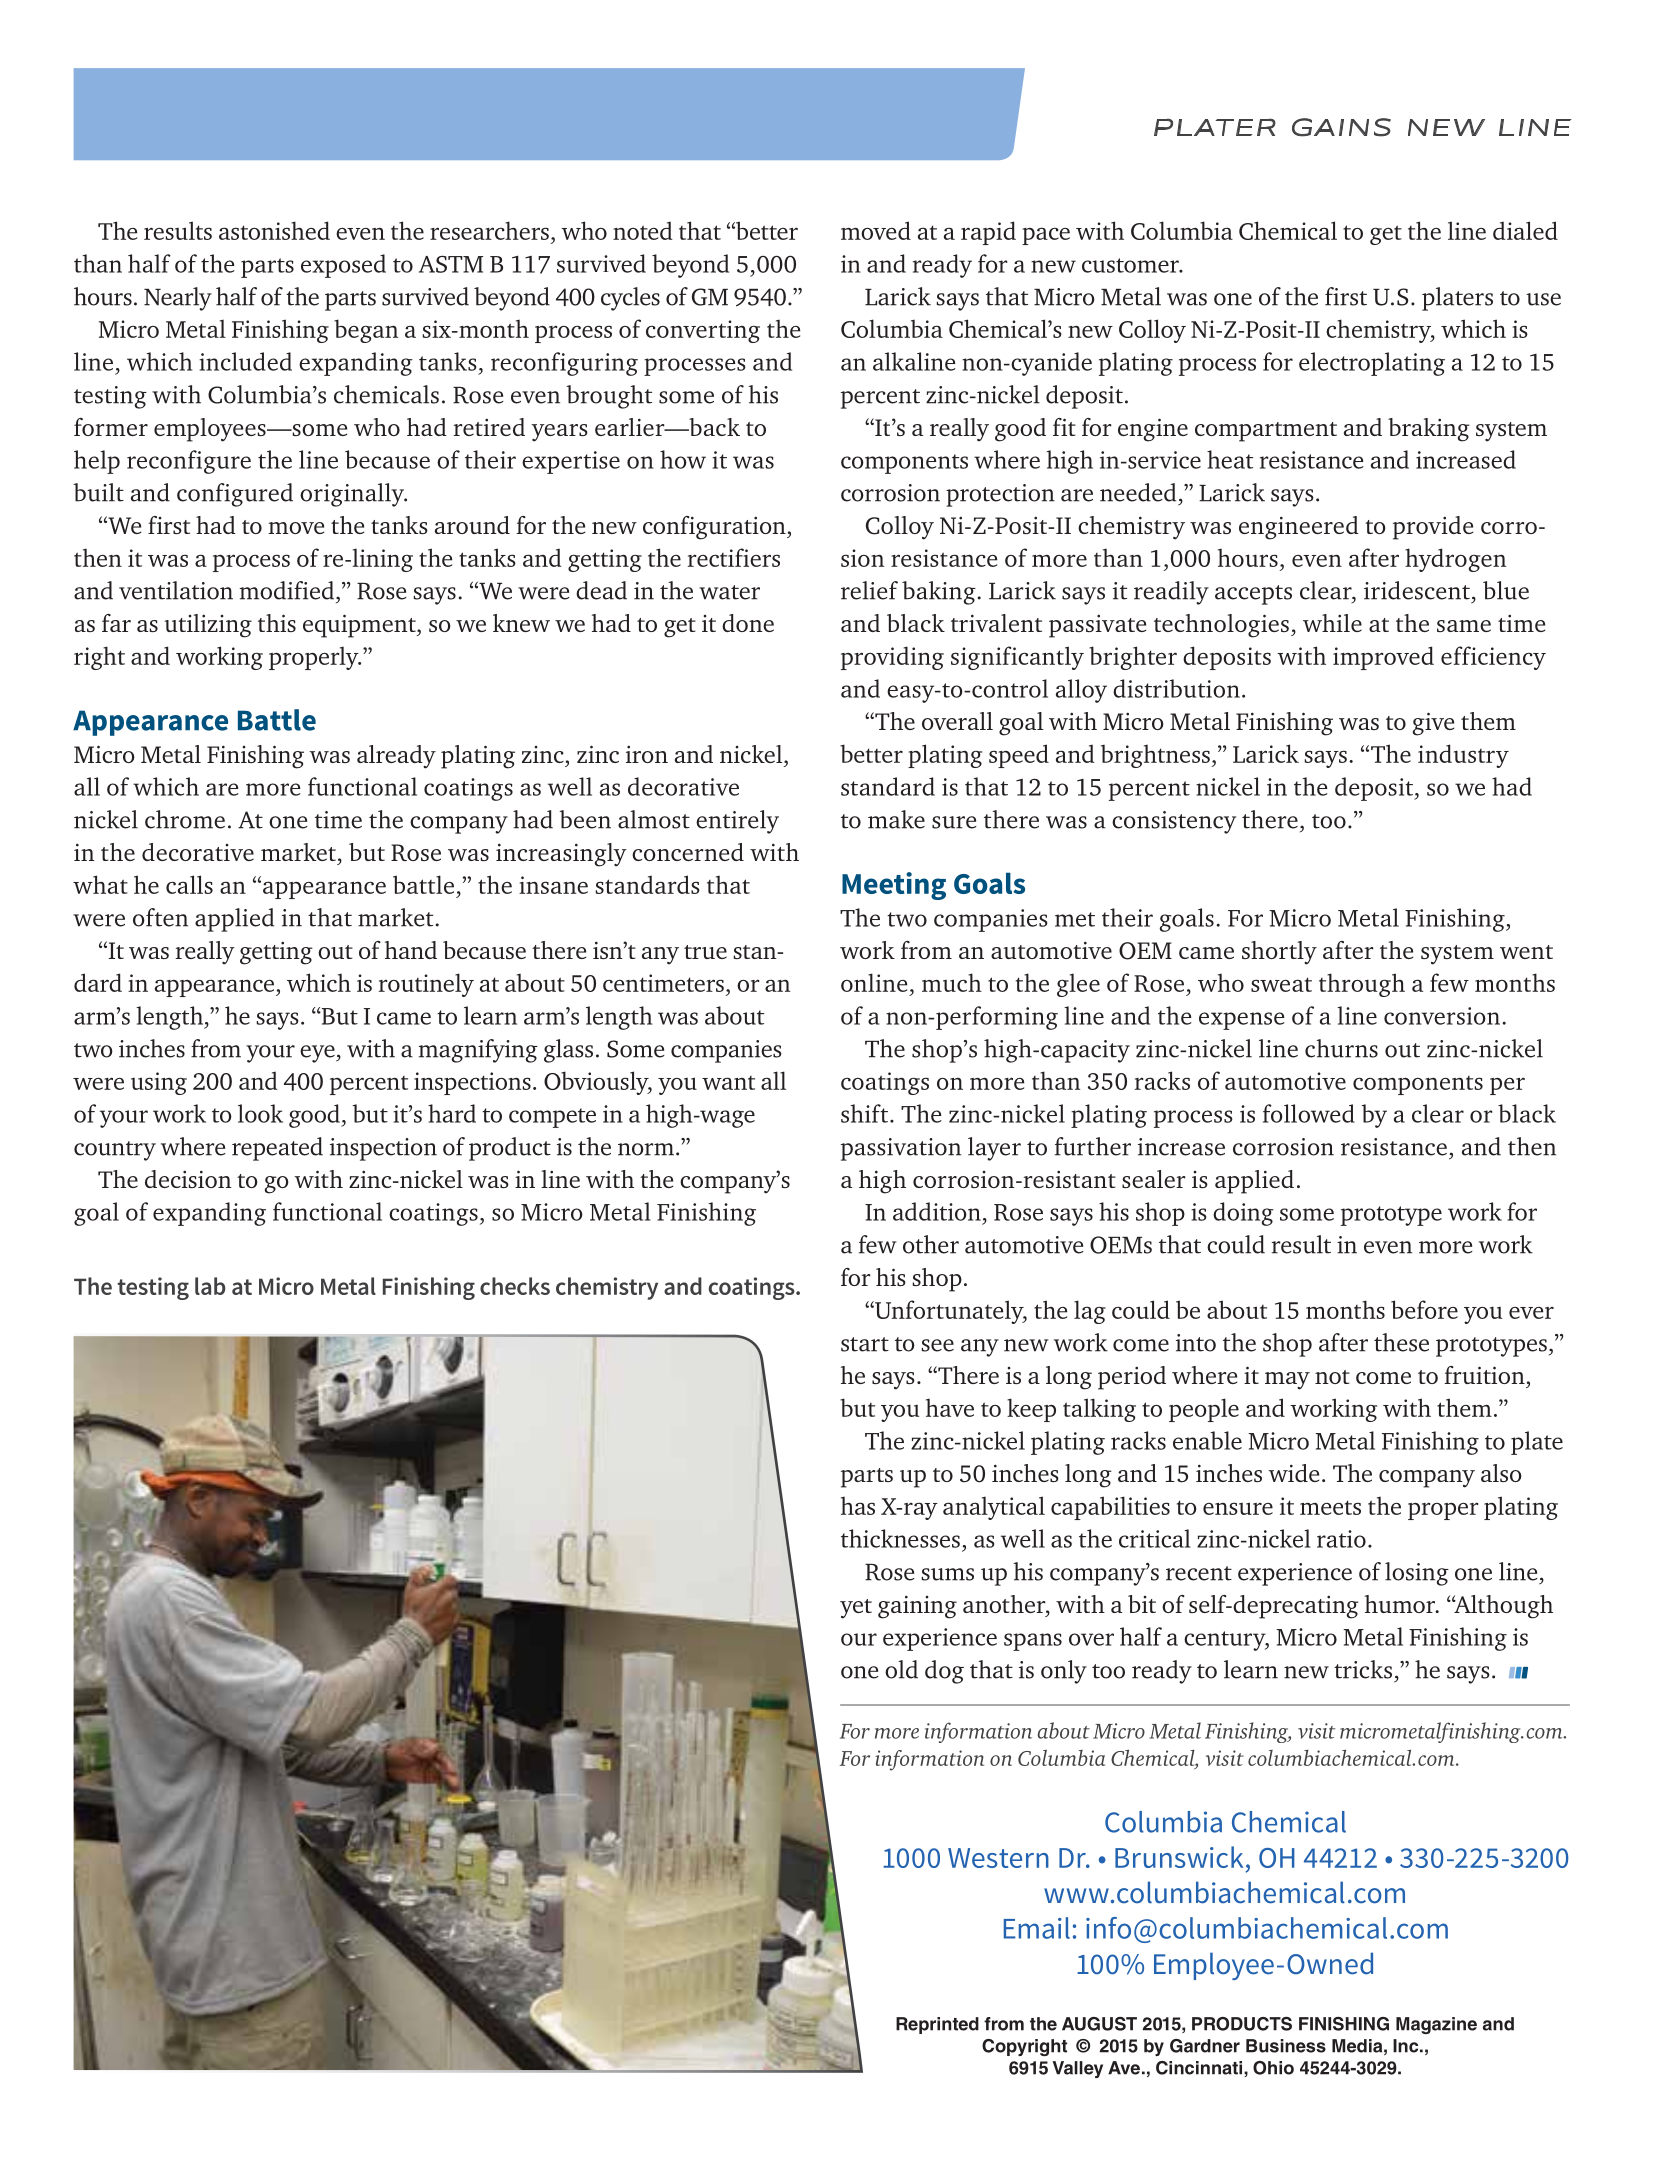 Image resolution: width=1668 pixels, height=2158 pixels. Describe the element at coordinates (277, 1149) in the page. I see `repeated` at that location.
